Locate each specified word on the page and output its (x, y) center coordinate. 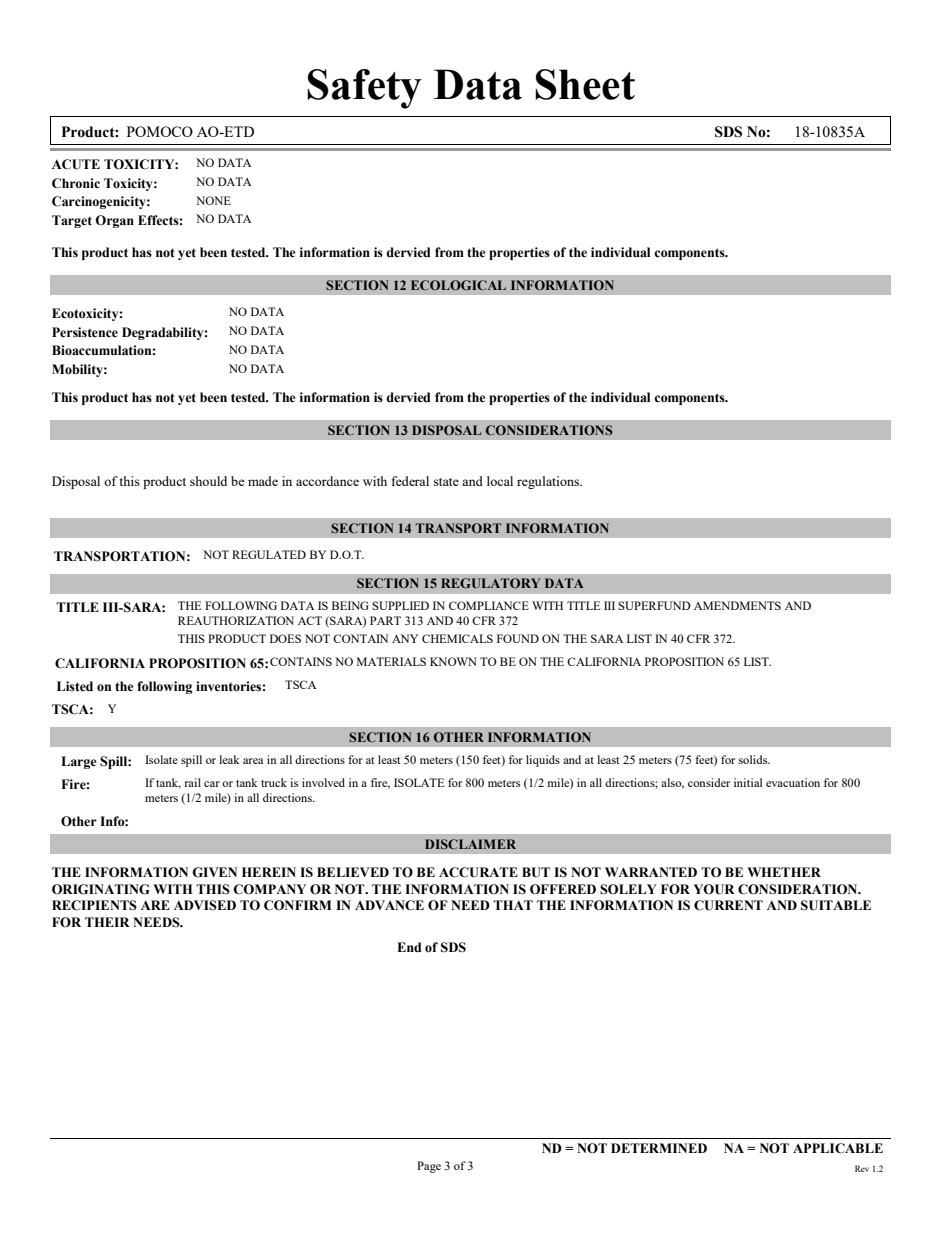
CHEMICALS (457, 638)
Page (429, 1167)
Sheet (585, 84)
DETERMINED (659, 1148)
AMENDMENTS (737, 605)
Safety (364, 89)
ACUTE (76, 164)
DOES (285, 638)
